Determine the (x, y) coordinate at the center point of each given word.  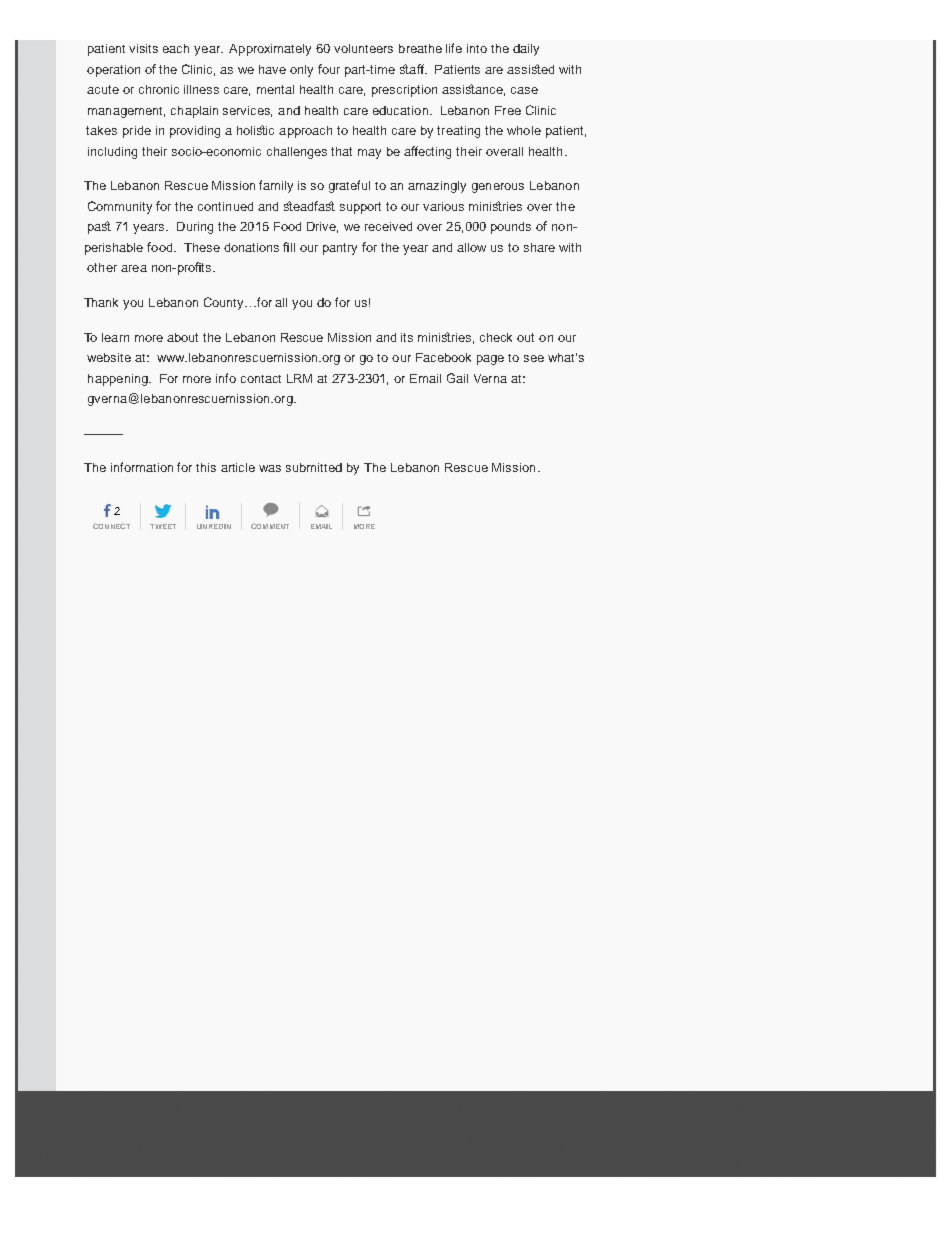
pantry (340, 249)
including (112, 153)
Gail (457, 378)
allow (471, 247)
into (477, 48)
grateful (349, 186)
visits (143, 48)
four (329, 69)
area (134, 268)
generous (498, 188)
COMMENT (270, 526)
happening (119, 380)
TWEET (163, 526)
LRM (299, 378)
